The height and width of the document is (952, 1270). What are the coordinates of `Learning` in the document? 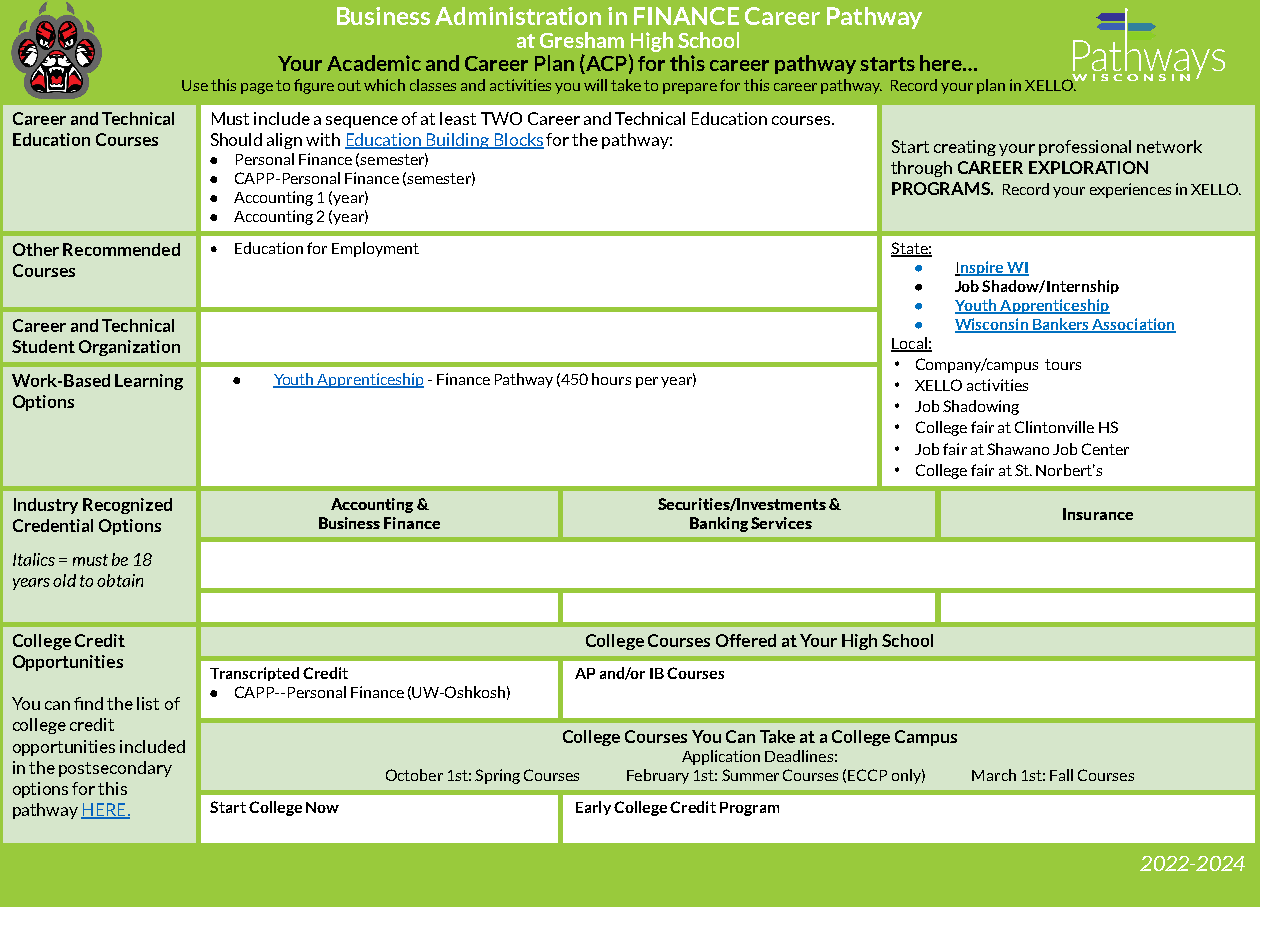 It's located at (149, 382).
